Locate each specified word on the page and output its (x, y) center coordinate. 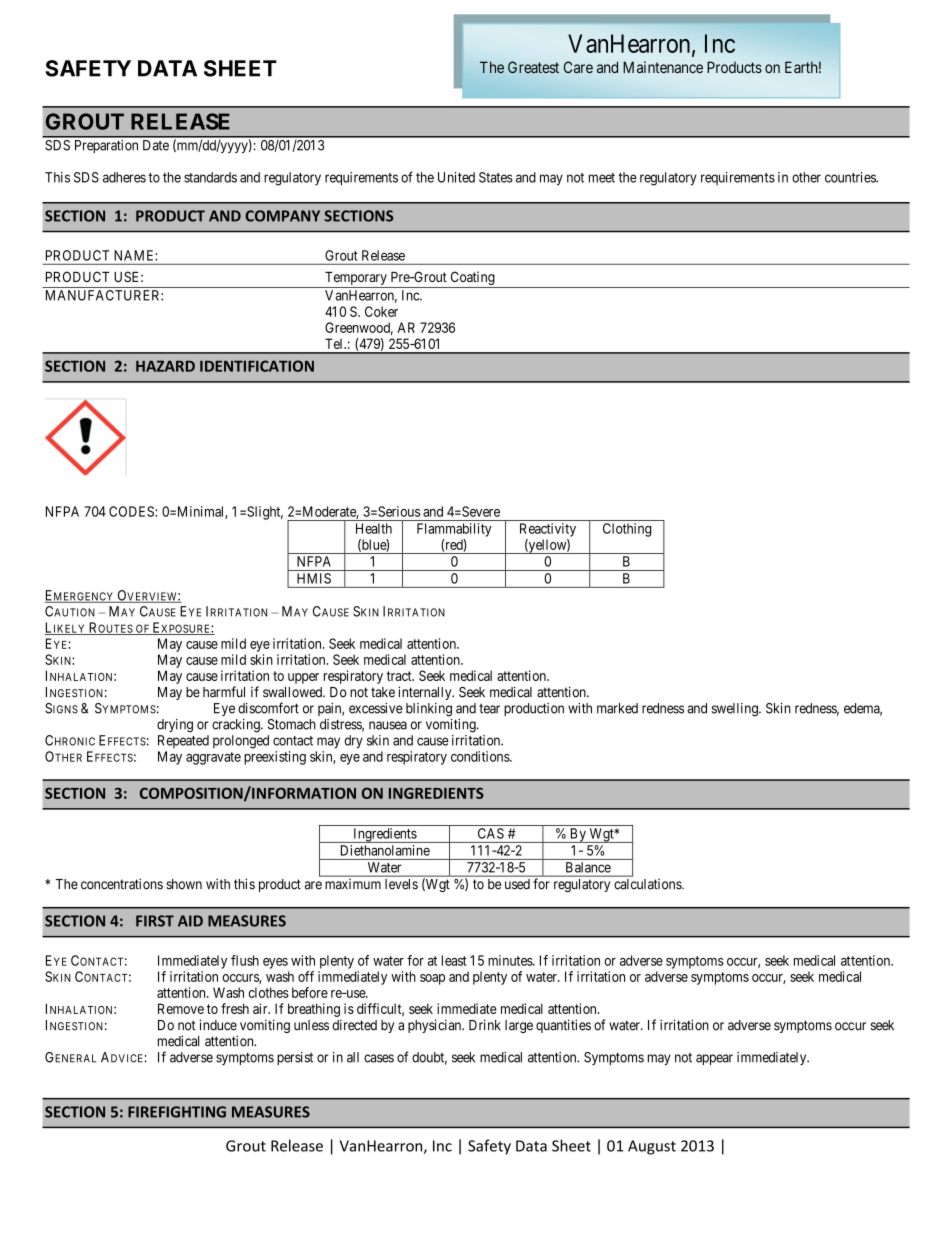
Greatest (533, 67)
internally (426, 693)
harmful (224, 692)
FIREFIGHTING (177, 1112)
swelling (736, 710)
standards (210, 177)
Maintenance (663, 67)
